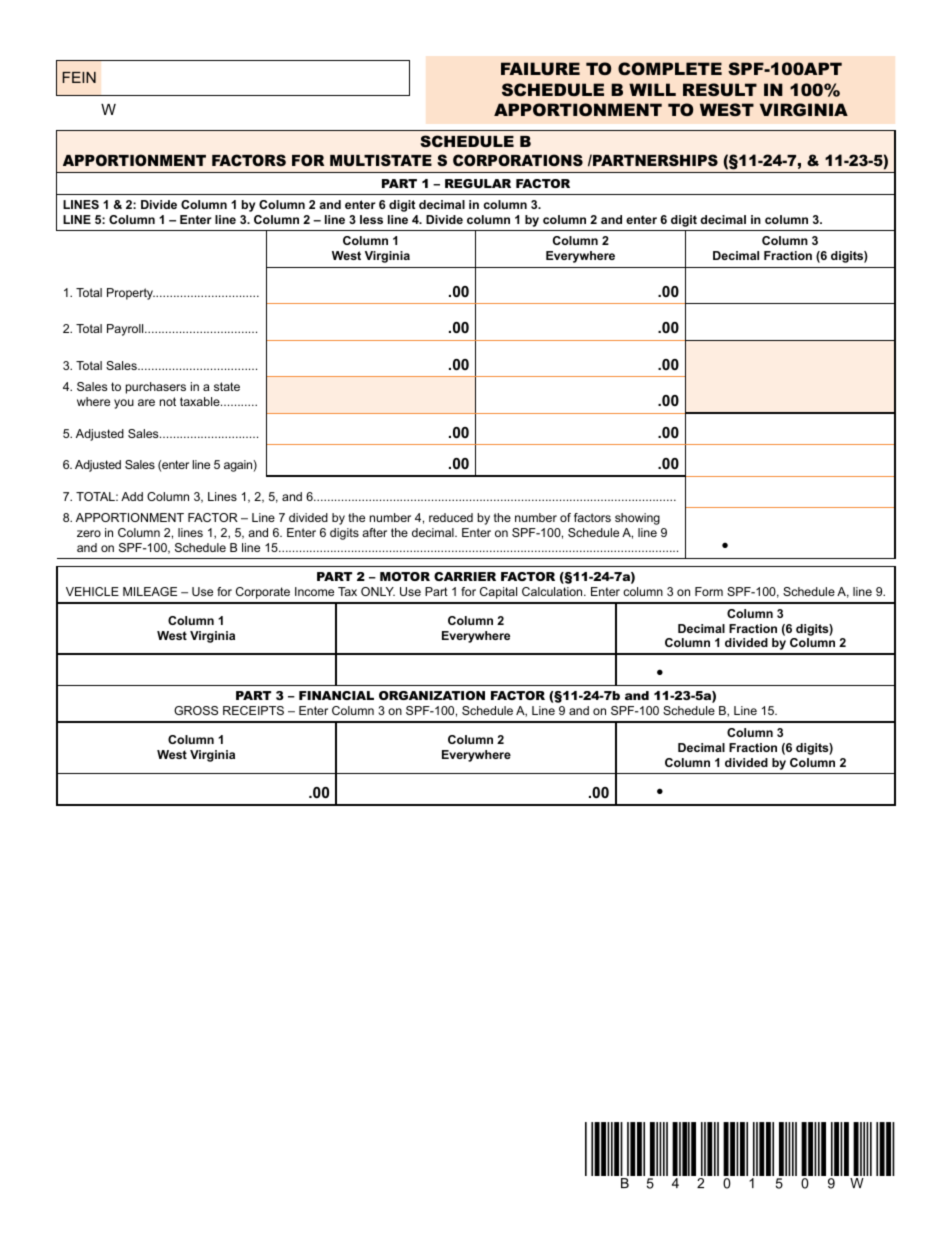 The height and width of the screenshot is (1233, 952). What do you see at coordinates (652, 89) in the screenshot?
I see `WILL` at bounding box center [652, 89].
